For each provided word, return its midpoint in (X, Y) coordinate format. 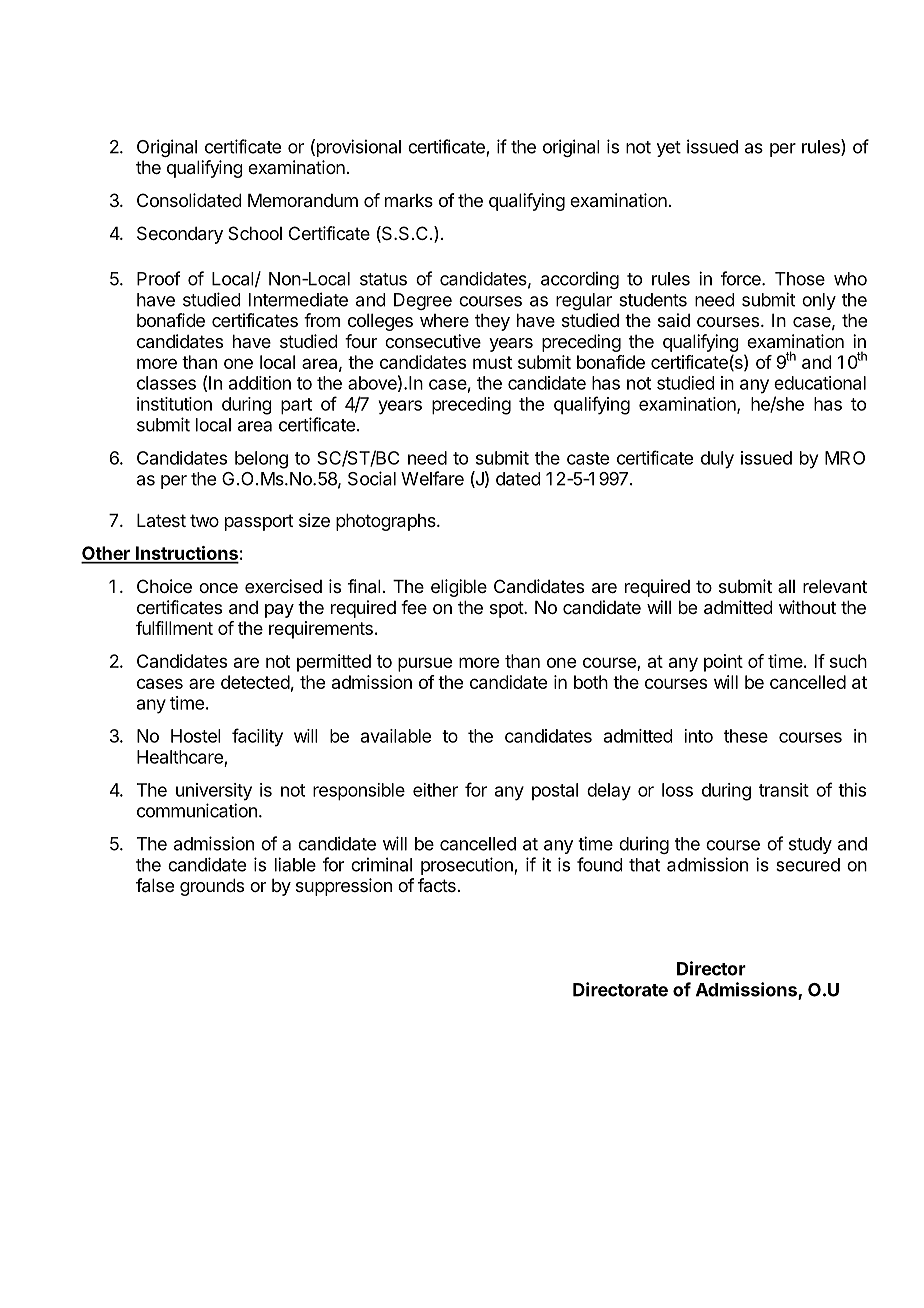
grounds (212, 887)
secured (808, 865)
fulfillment (174, 628)
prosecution (468, 866)
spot (507, 609)
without (807, 607)
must (492, 362)
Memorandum (303, 200)
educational (820, 383)
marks (409, 200)
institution (174, 404)
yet (669, 149)
